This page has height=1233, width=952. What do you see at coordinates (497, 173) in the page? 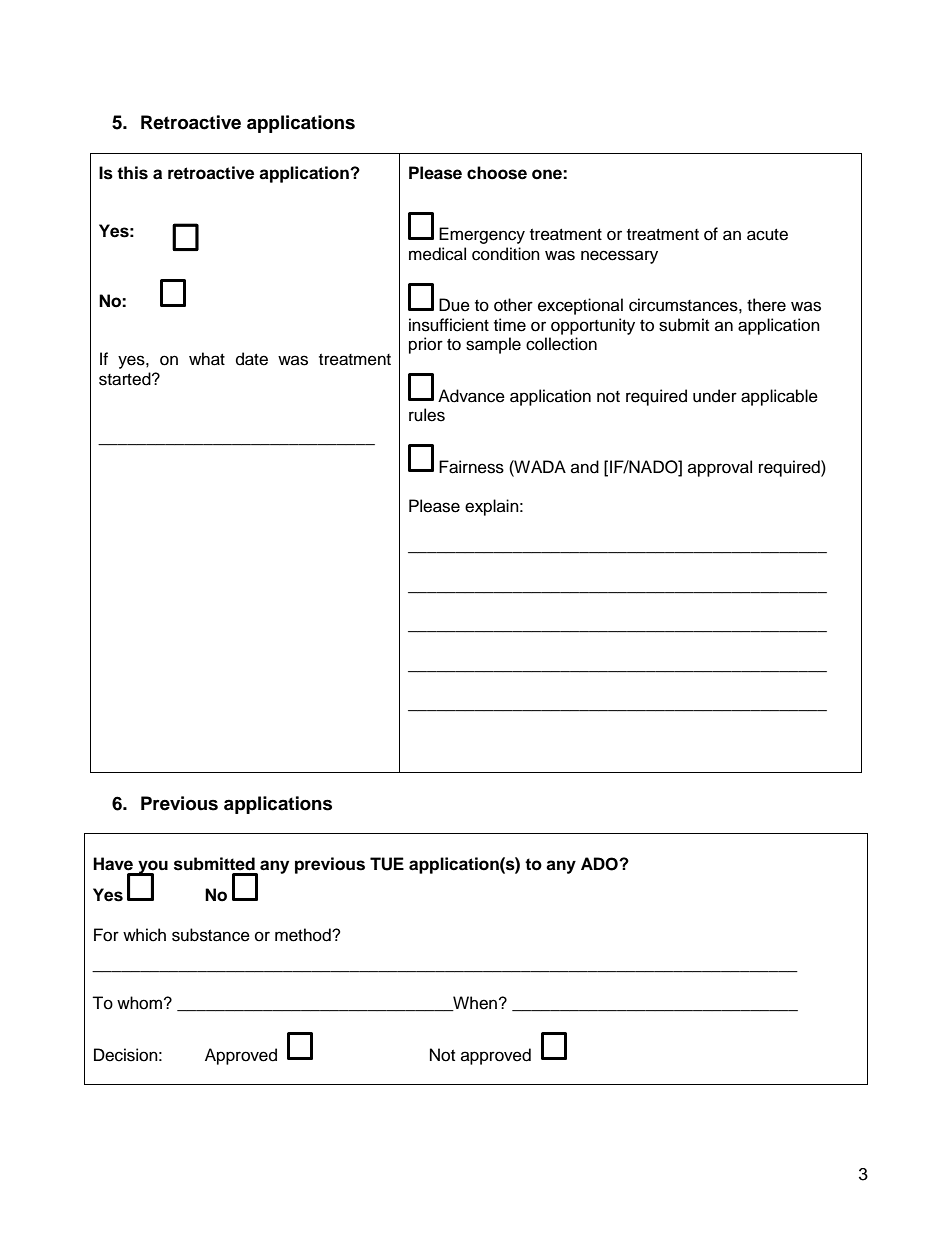
I see `choose` at bounding box center [497, 173].
